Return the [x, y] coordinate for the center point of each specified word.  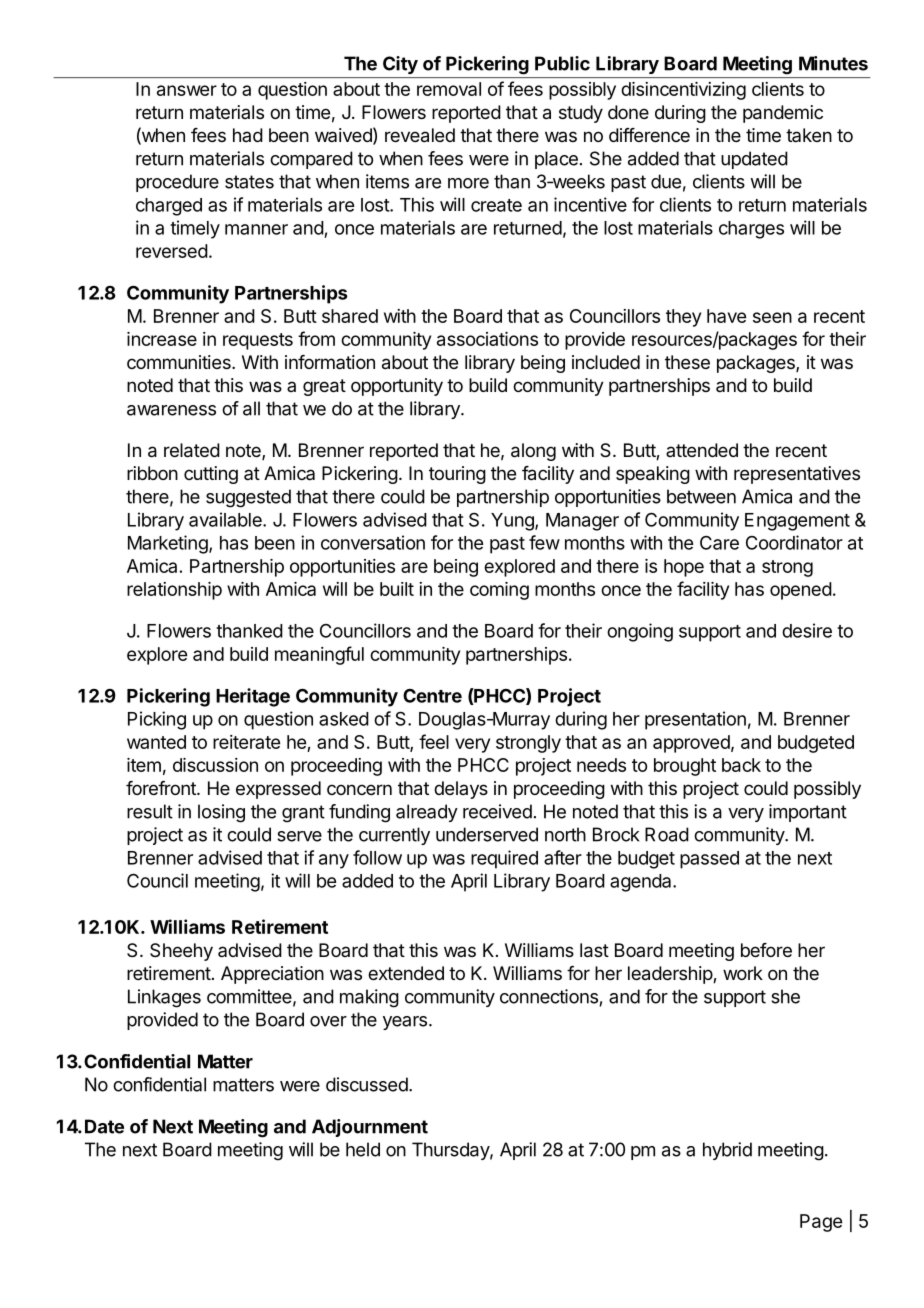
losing [221, 813]
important [808, 813]
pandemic [783, 114]
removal [449, 89]
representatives [797, 475]
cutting [211, 475]
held [363, 1149]
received [497, 811]
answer [187, 90]
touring [457, 475]
